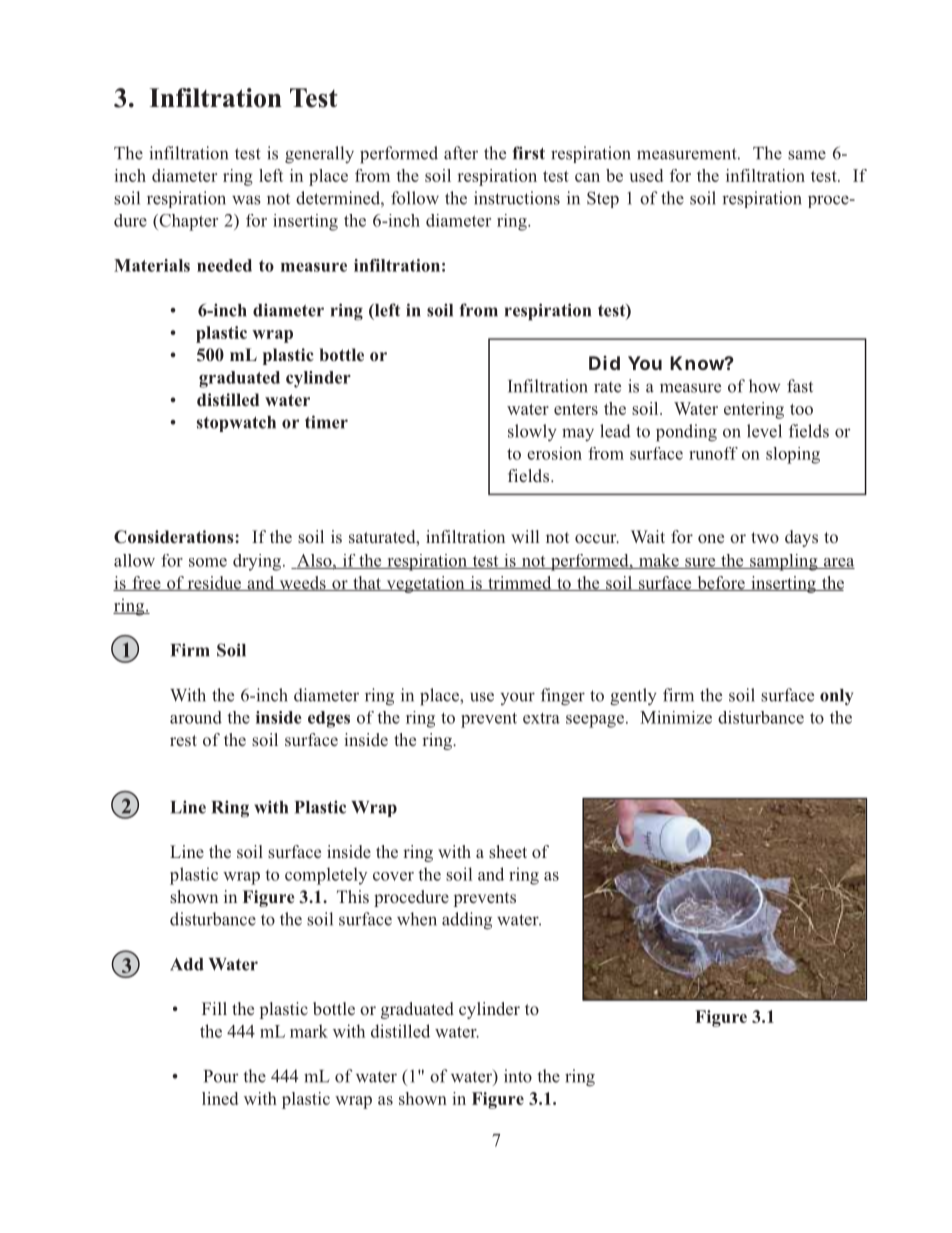 The image size is (952, 1233). Describe the element at coordinates (518, 1076) in the screenshot. I see `into` at that location.
